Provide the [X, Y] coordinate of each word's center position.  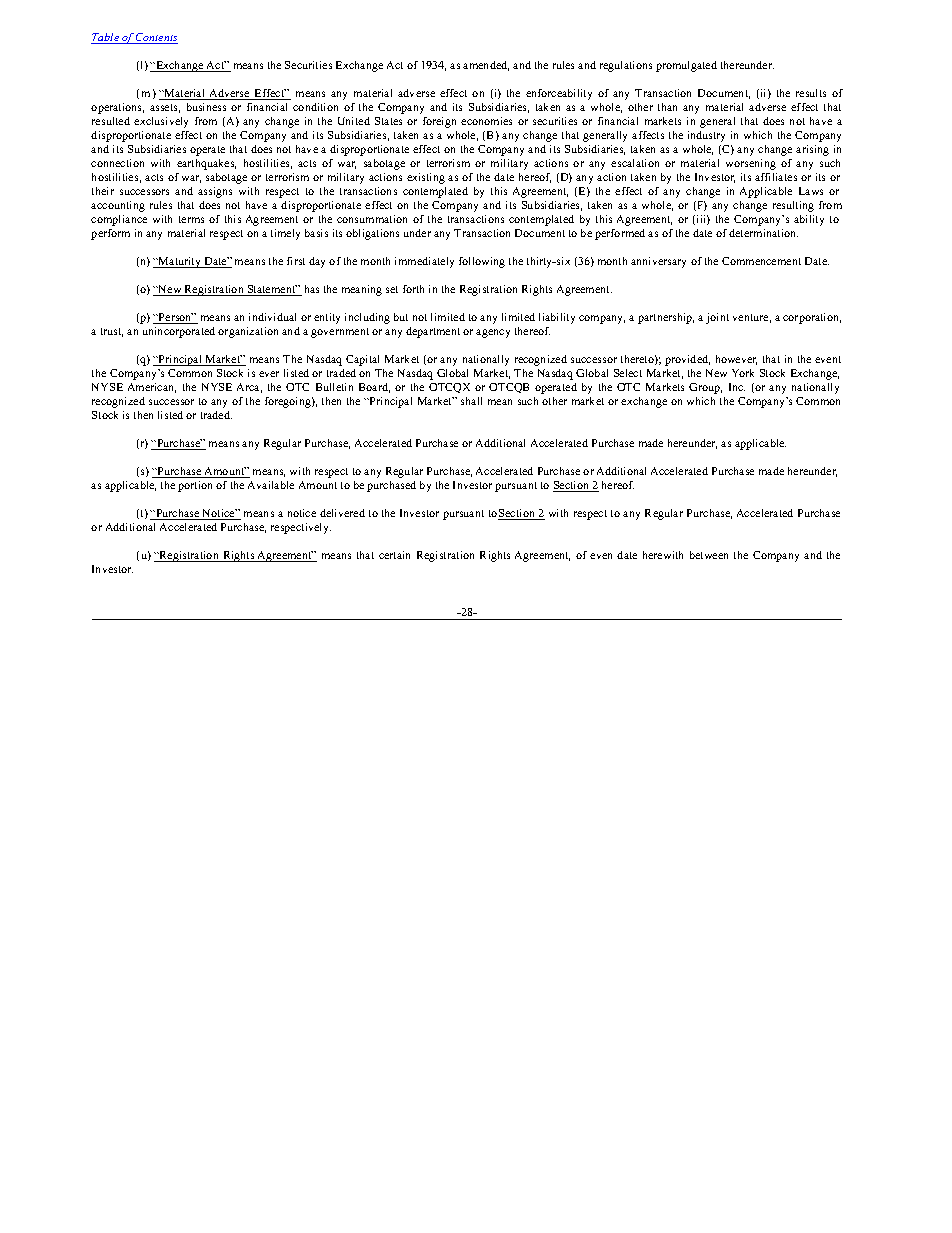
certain [394, 555]
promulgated [686, 66]
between [709, 555]
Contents [156, 38]
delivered [342, 513]
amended [486, 66]
